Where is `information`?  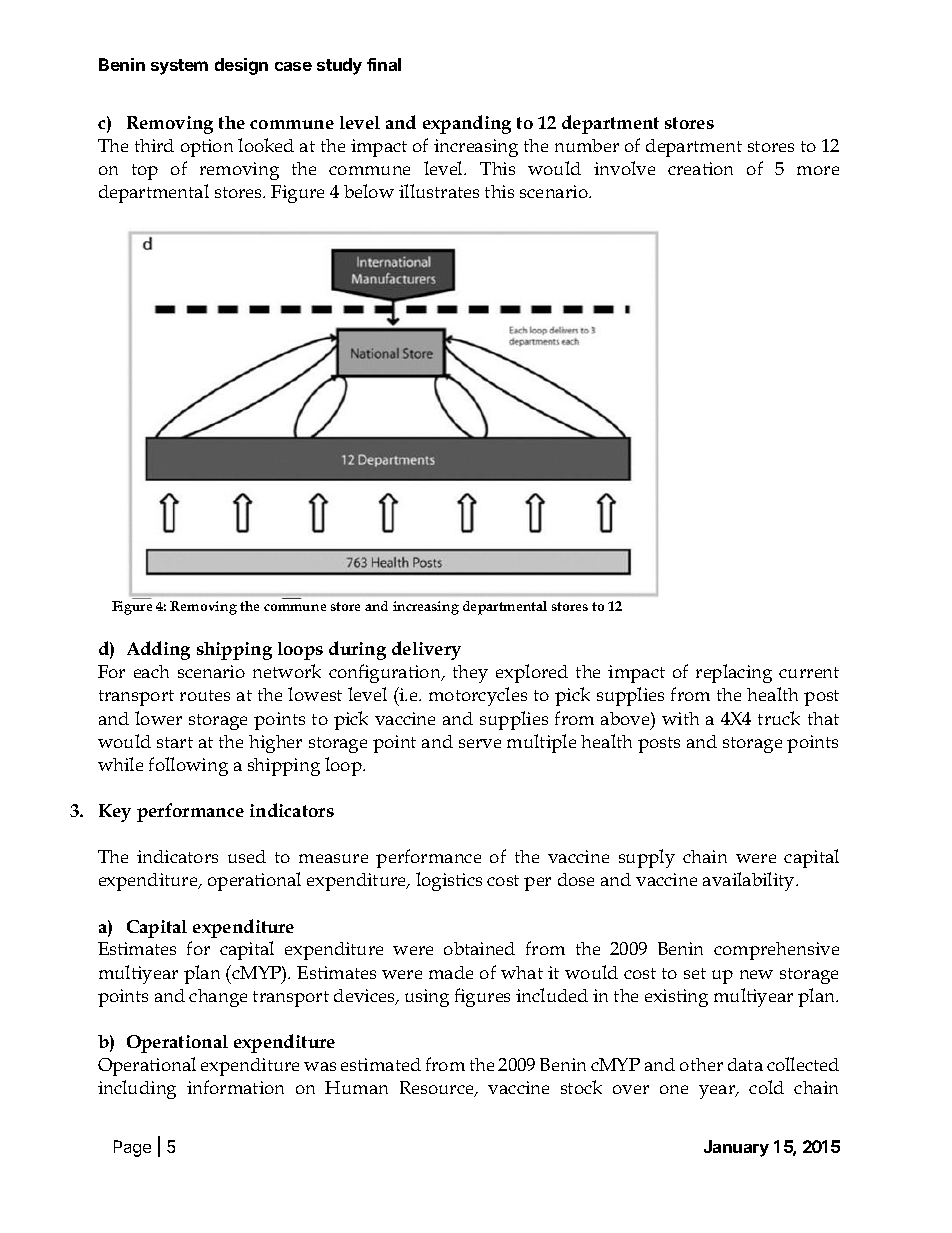
information is located at coordinates (235, 1087).
